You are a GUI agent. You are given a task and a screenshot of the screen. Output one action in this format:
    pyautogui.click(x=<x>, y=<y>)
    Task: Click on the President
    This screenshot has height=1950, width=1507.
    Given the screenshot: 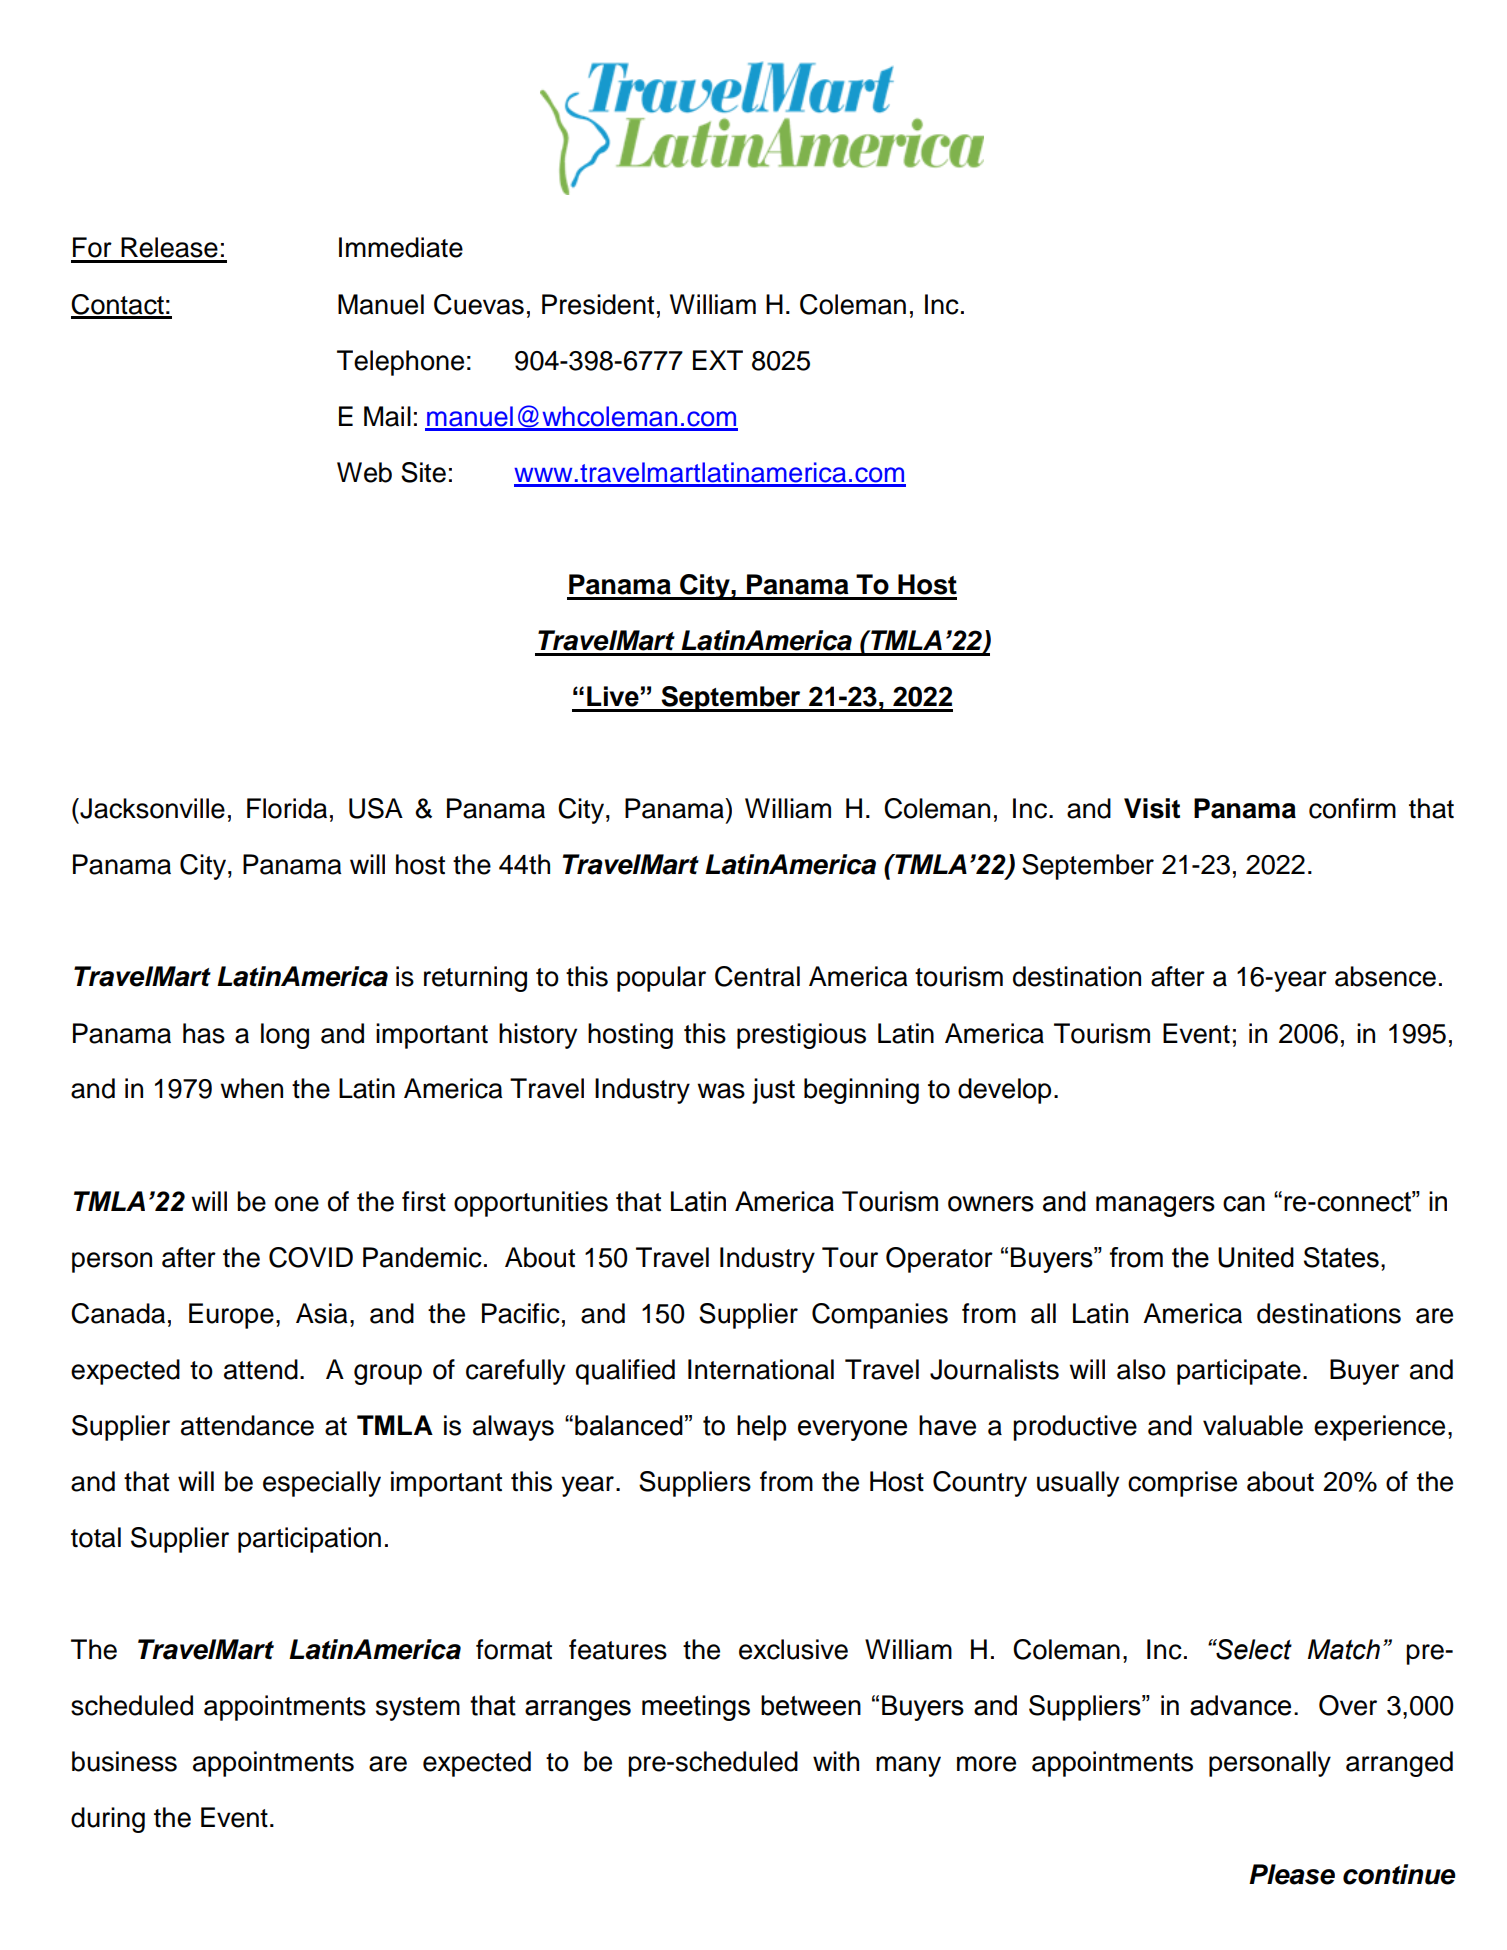 What is the action you would take?
    pyautogui.click(x=598, y=304)
